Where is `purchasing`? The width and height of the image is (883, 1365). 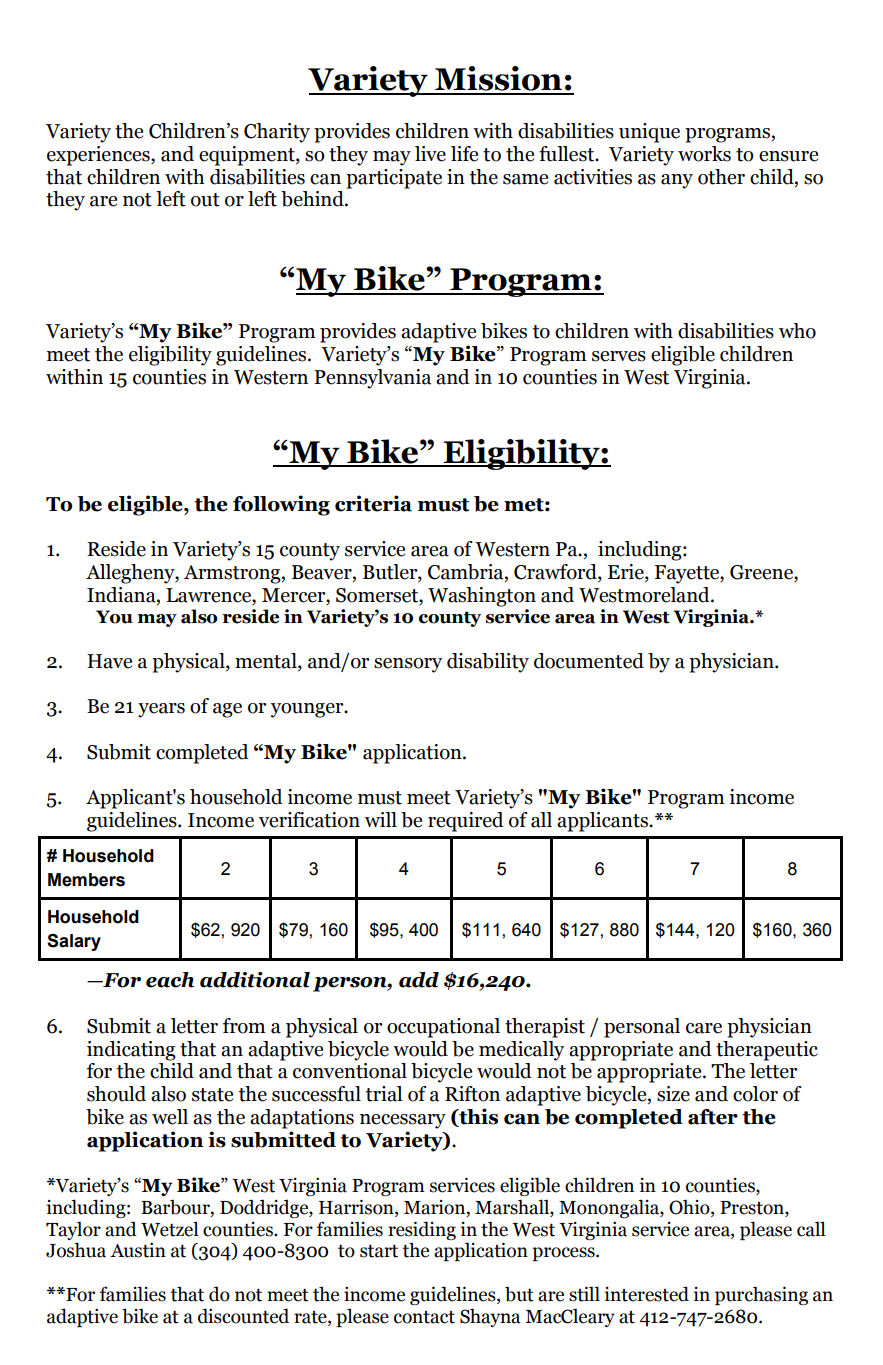 purchasing is located at coordinates (761, 1295).
